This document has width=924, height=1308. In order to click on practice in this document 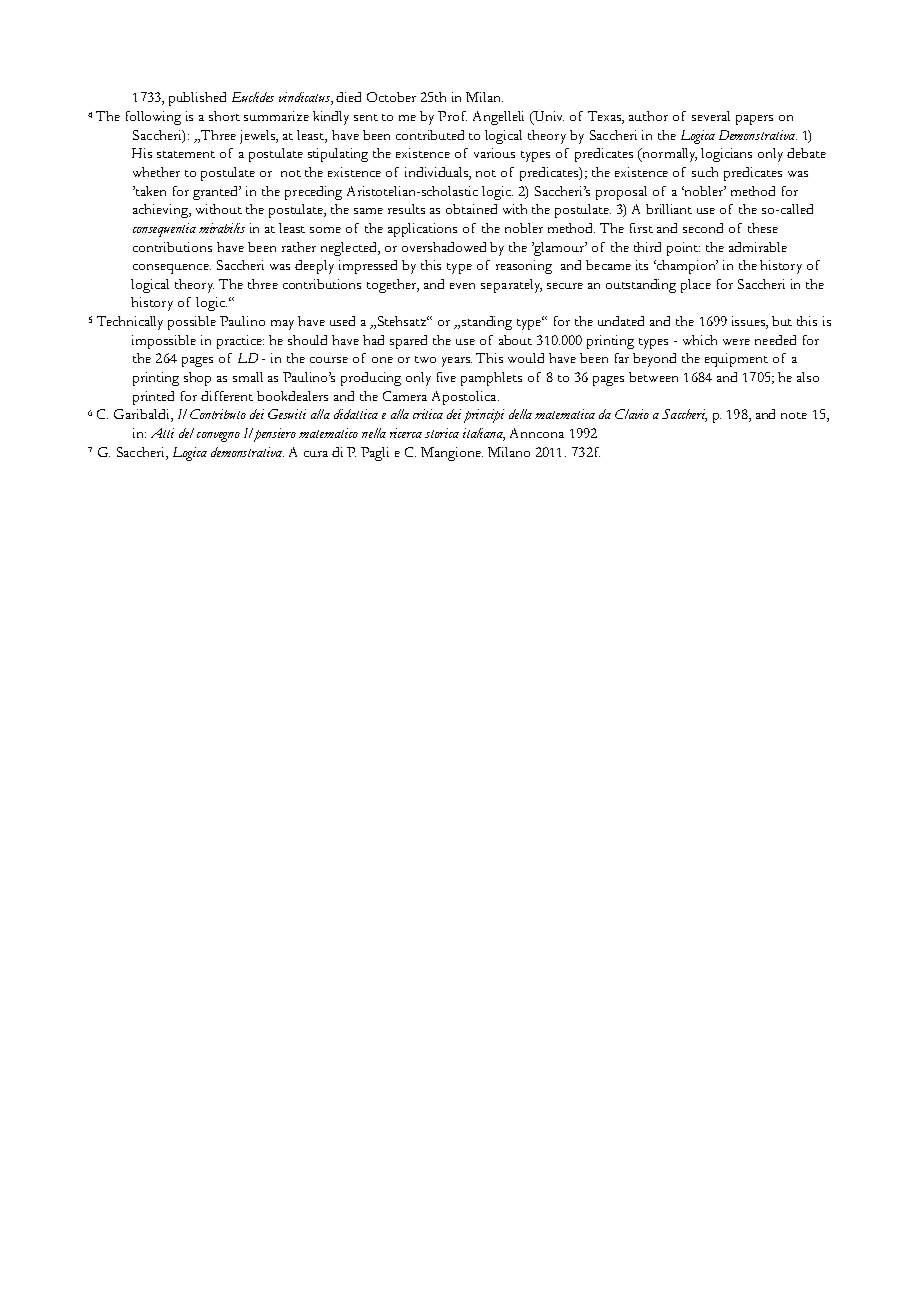, I will do `click(240, 342)`.
